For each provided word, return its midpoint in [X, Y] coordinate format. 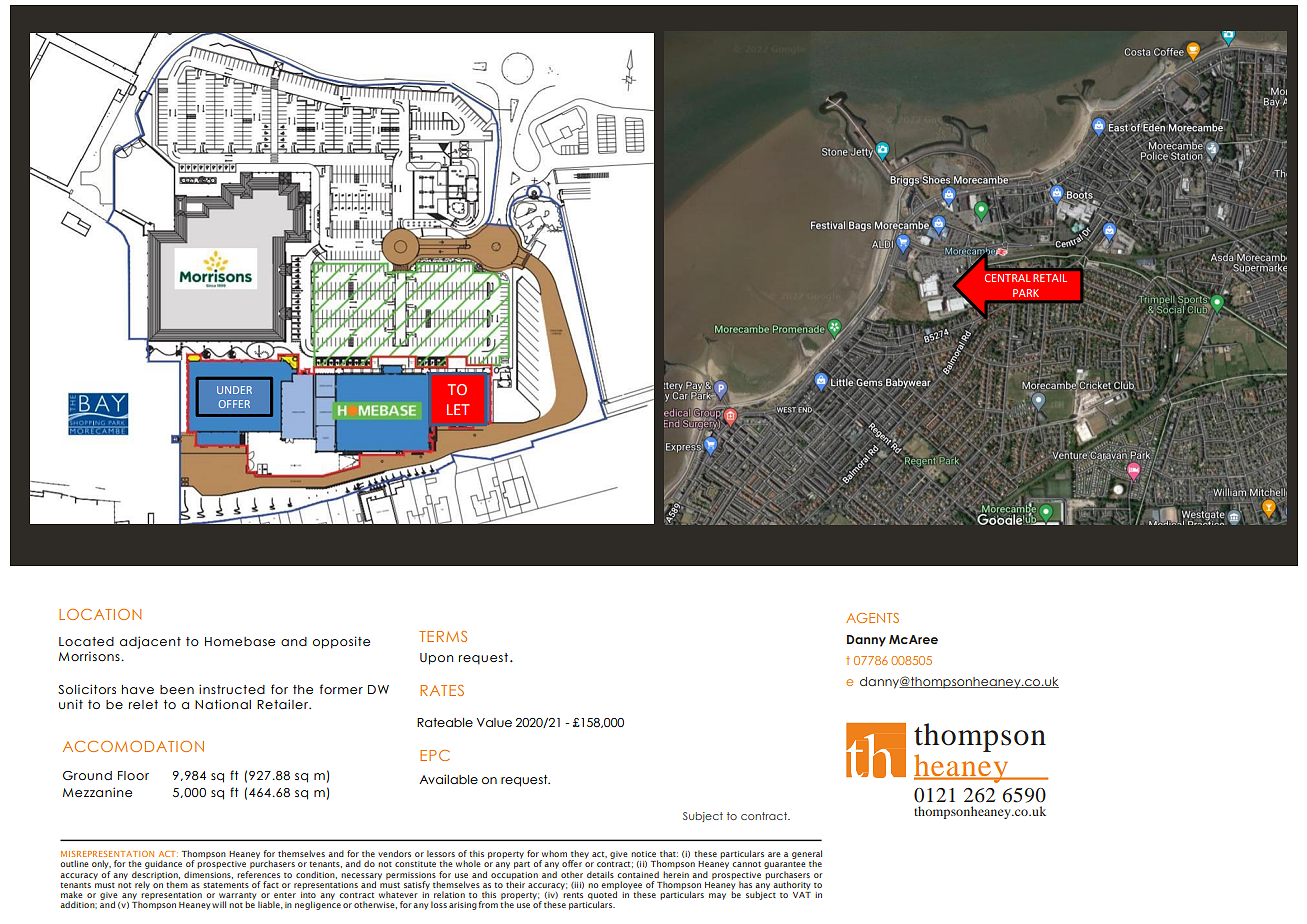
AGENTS [872, 618]
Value [494, 722]
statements [226, 885]
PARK [1026, 293]
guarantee [784, 866]
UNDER [234, 390]
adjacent [150, 642]
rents [573, 895]
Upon [436, 659]
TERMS [443, 636]
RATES [442, 690]
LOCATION [100, 614]
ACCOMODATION [133, 746]
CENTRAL [1007, 278]
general [807, 855]
